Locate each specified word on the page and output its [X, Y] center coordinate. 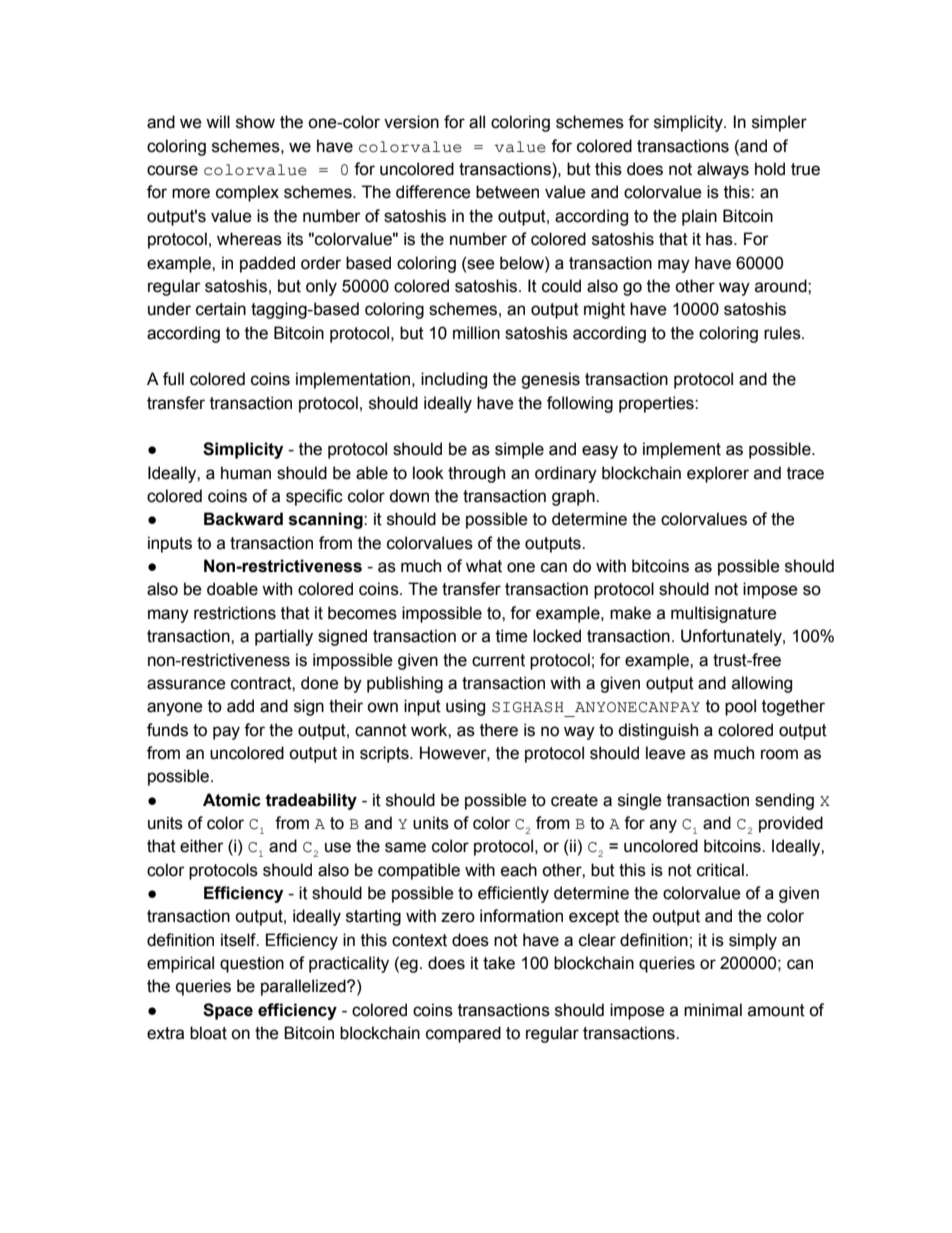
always [723, 170]
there [499, 730]
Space [228, 1011]
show [255, 122]
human [246, 473]
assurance [186, 684]
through [476, 474]
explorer [718, 474]
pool [740, 707]
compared [463, 1034]
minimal [713, 1010]
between [507, 192]
